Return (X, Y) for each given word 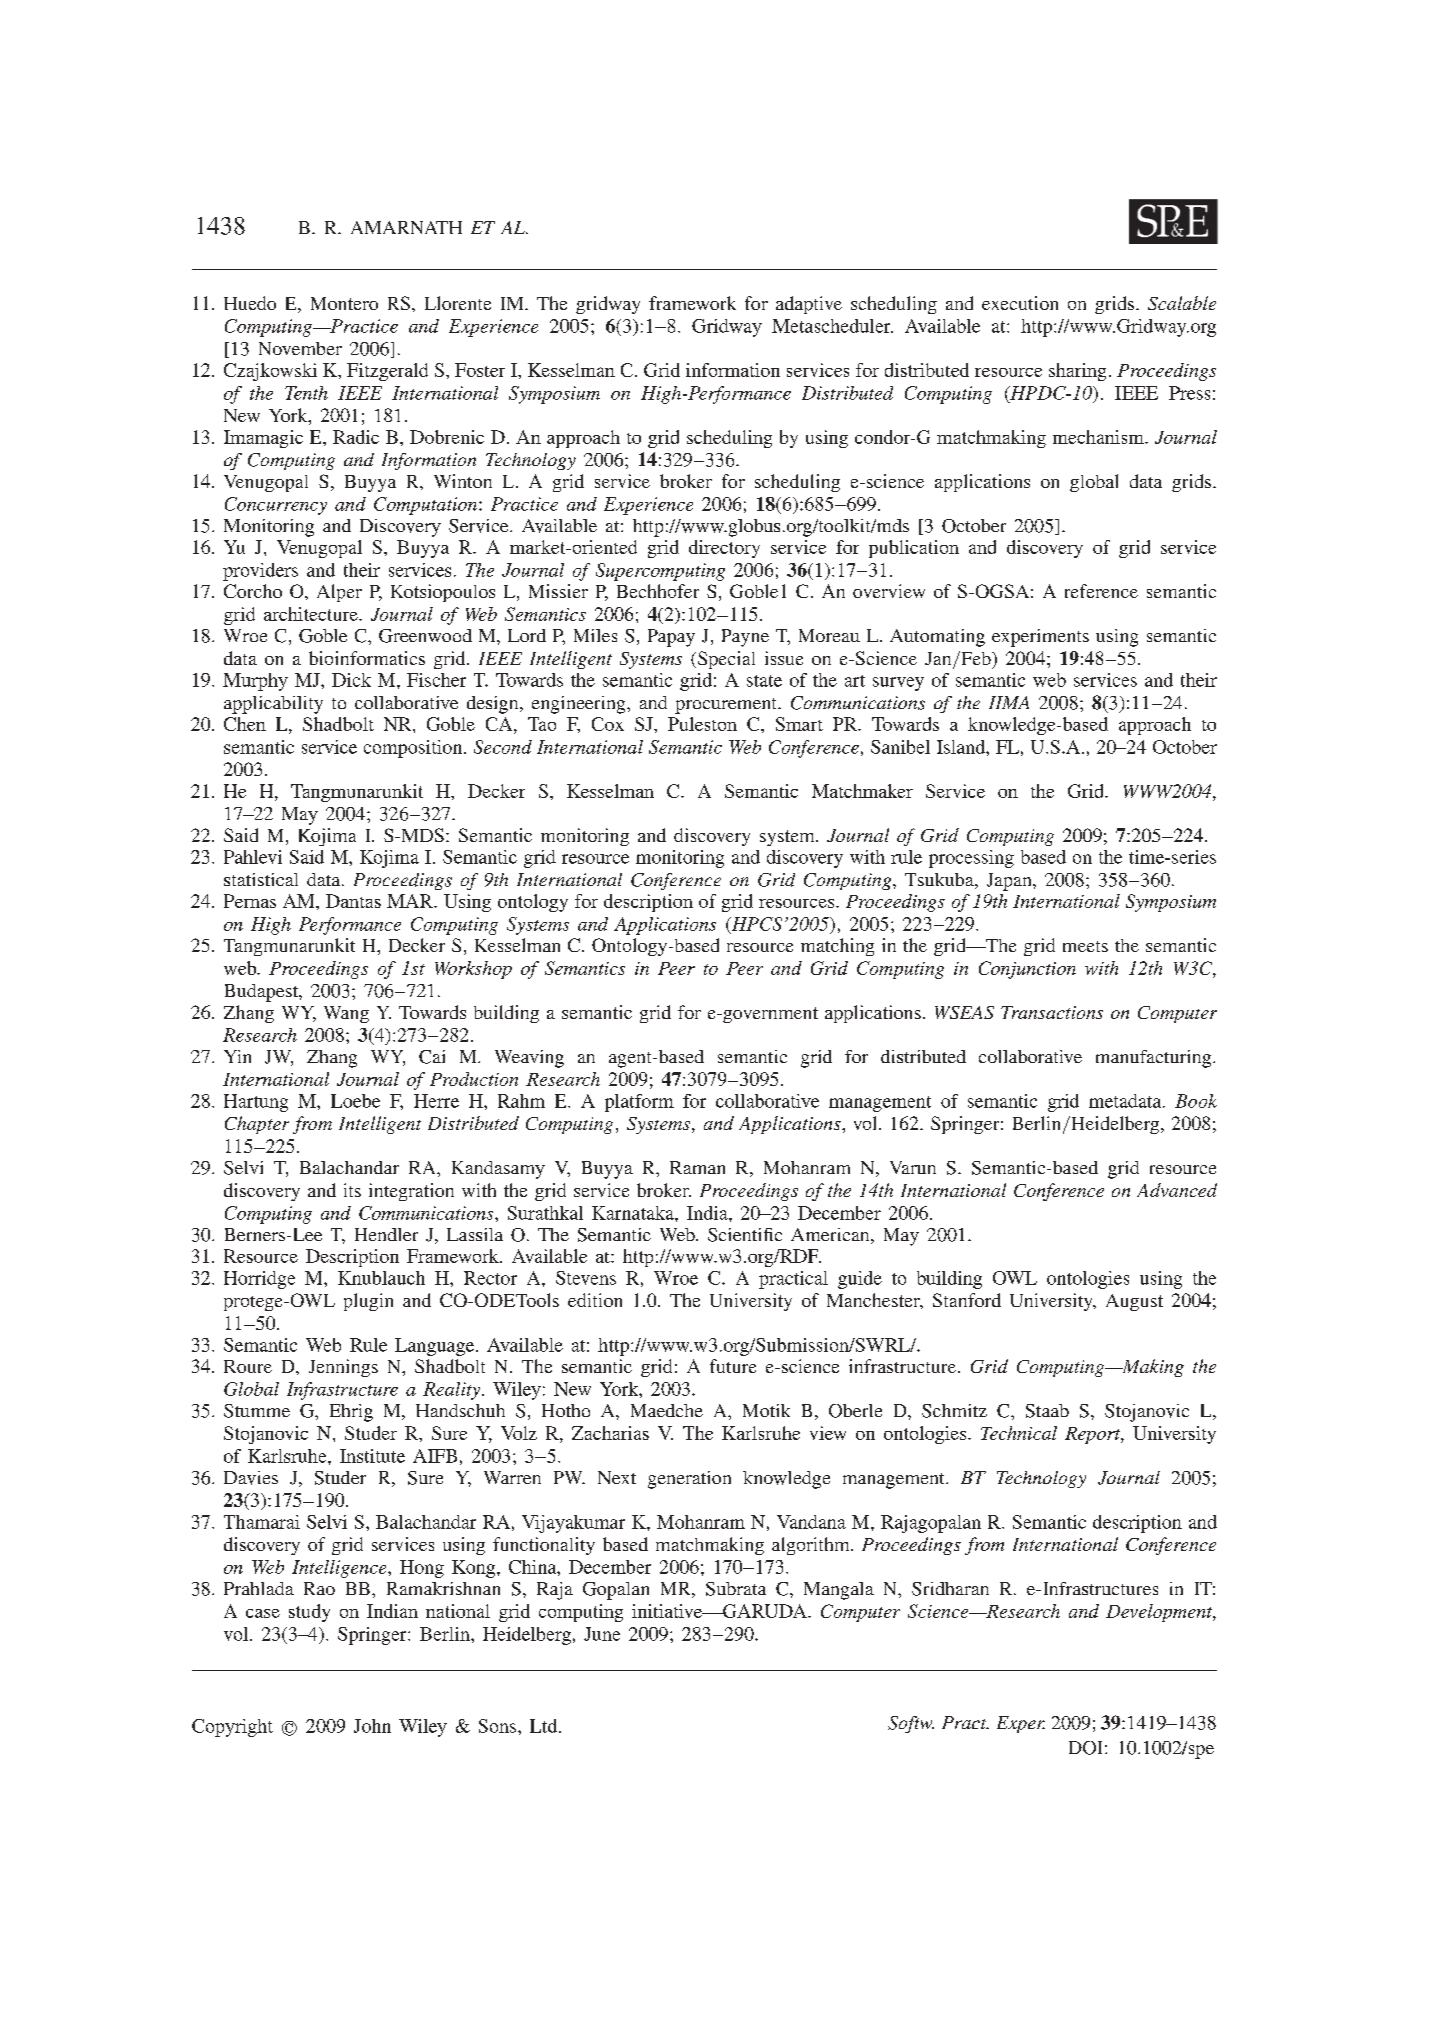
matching (837, 947)
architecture (312, 614)
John (372, 1726)
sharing (1077, 372)
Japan (1010, 882)
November (300, 348)
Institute (372, 1456)
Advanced (1177, 1190)
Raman (697, 1167)
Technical (1019, 1433)
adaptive (809, 305)
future (733, 1366)
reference (1101, 591)
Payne (745, 638)
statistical (261, 879)
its (352, 1190)
